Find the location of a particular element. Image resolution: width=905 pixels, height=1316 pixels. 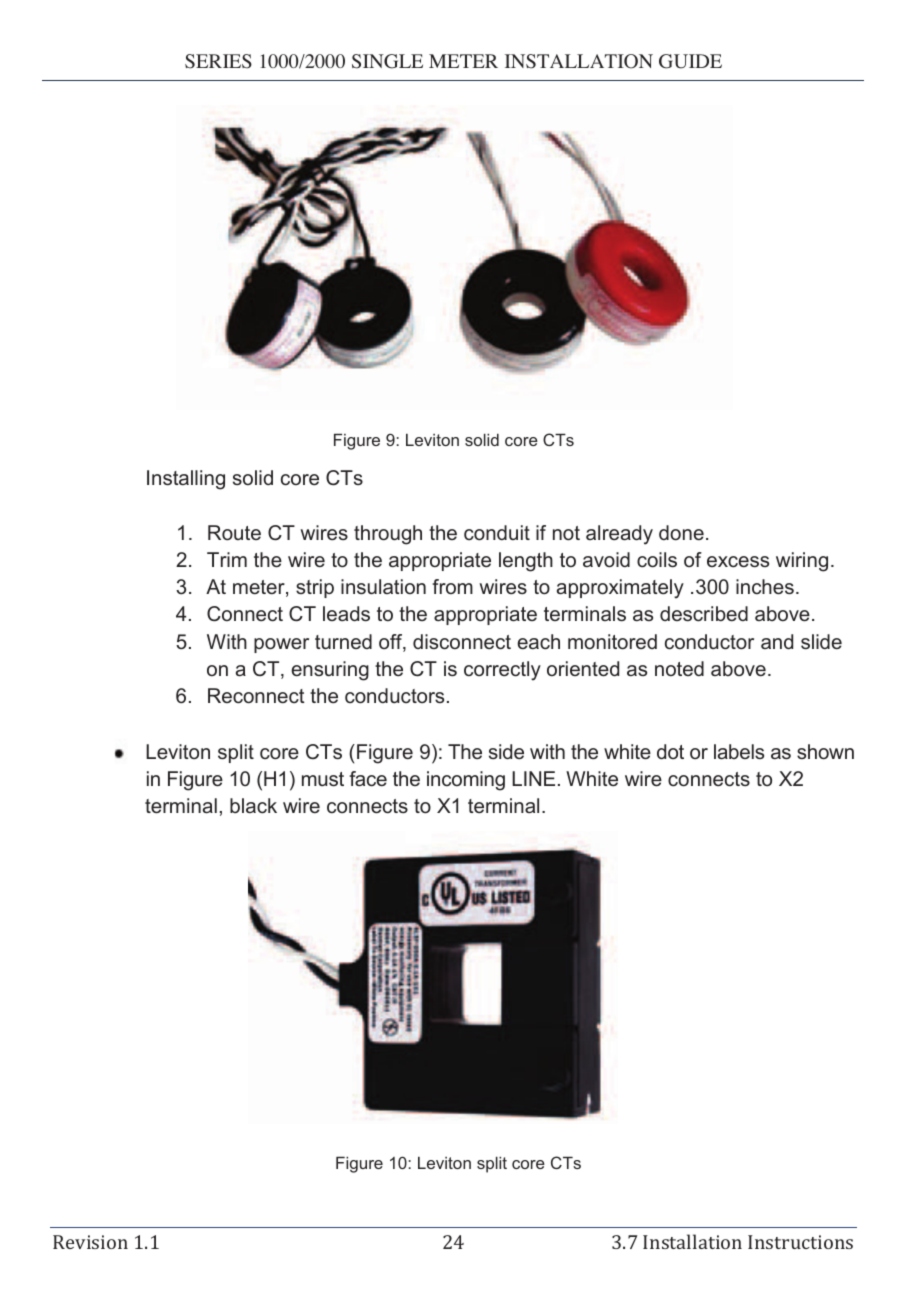

excess is located at coordinates (738, 562).
